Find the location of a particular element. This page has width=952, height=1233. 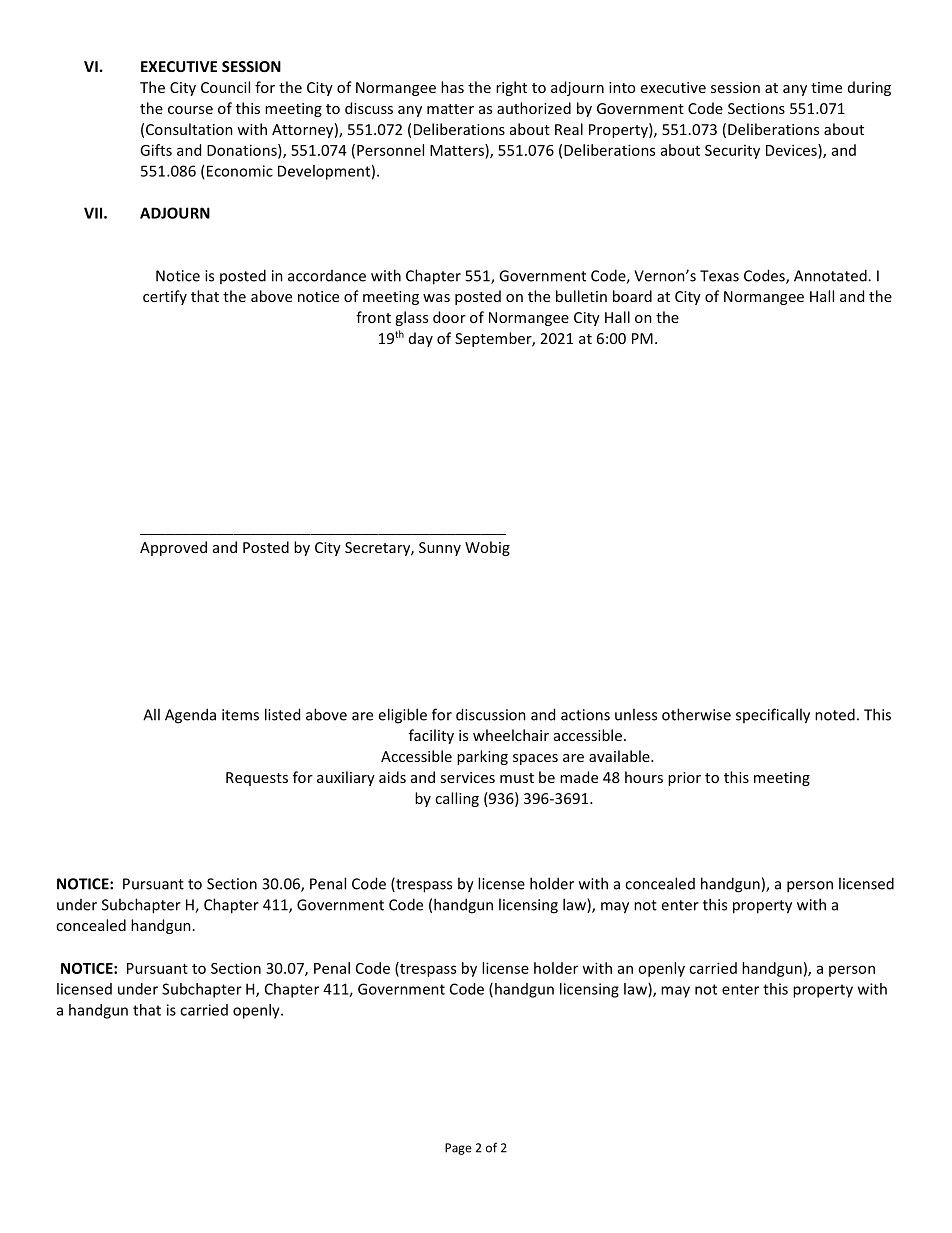

hours is located at coordinates (644, 777).
